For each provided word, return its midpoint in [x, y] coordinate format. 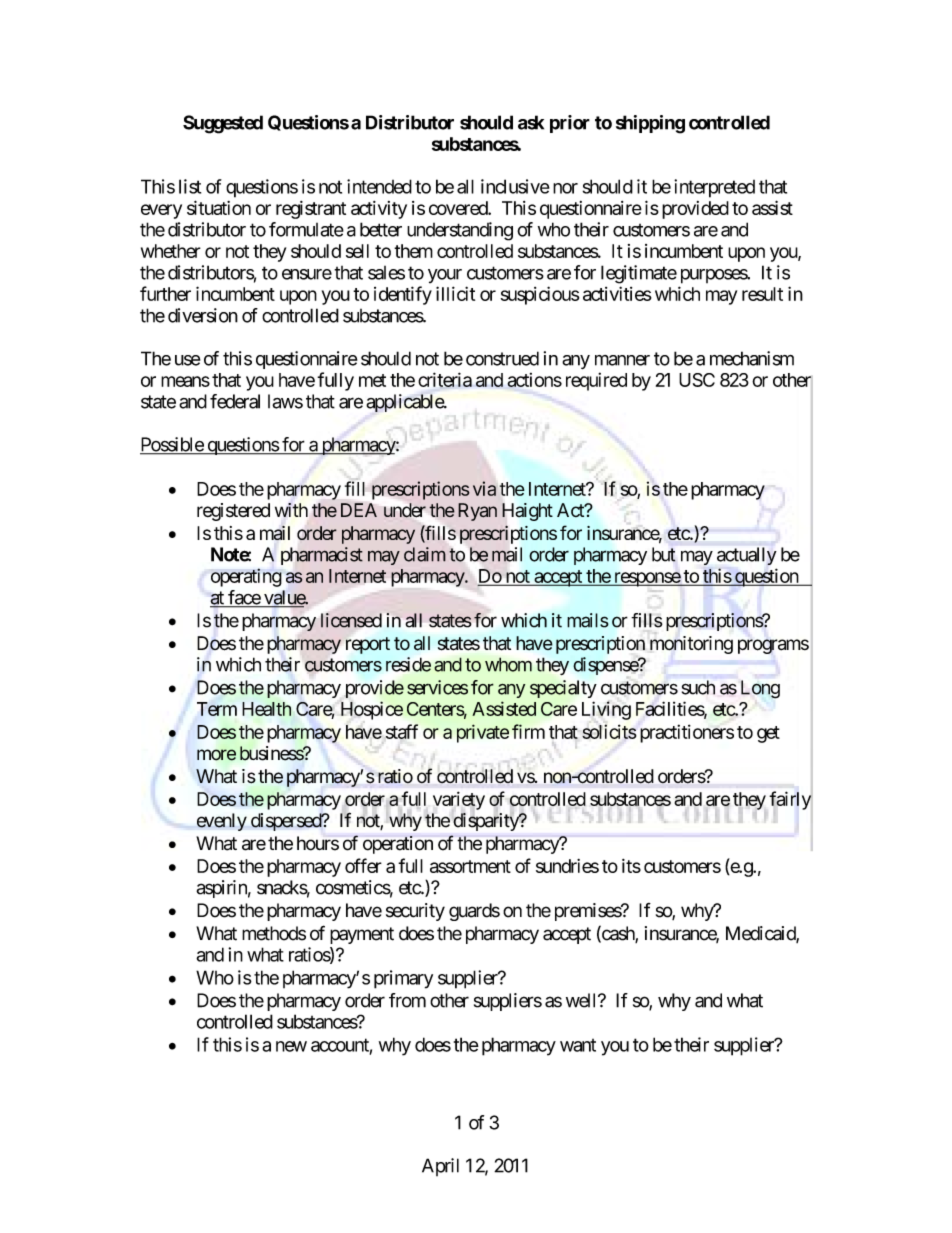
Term [217, 709]
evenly [222, 822]
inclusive [515, 186]
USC [697, 380]
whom [508, 664]
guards [474, 912]
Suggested [223, 124]
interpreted [714, 188]
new [291, 1046]
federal [235, 401]
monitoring [691, 645]
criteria [445, 379]
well [582, 1000]
